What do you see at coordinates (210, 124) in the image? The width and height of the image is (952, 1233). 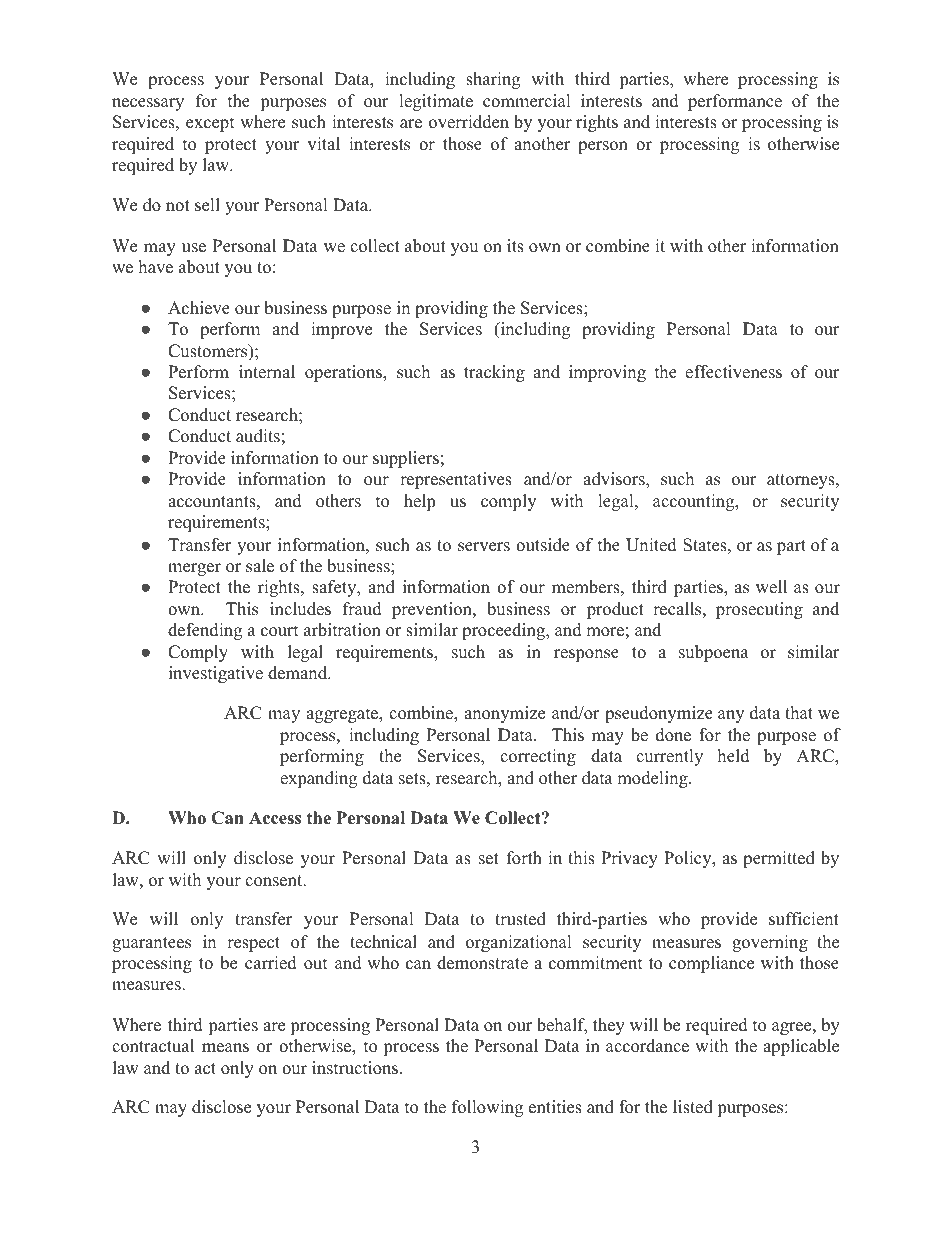 I see `except` at bounding box center [210, 124].
